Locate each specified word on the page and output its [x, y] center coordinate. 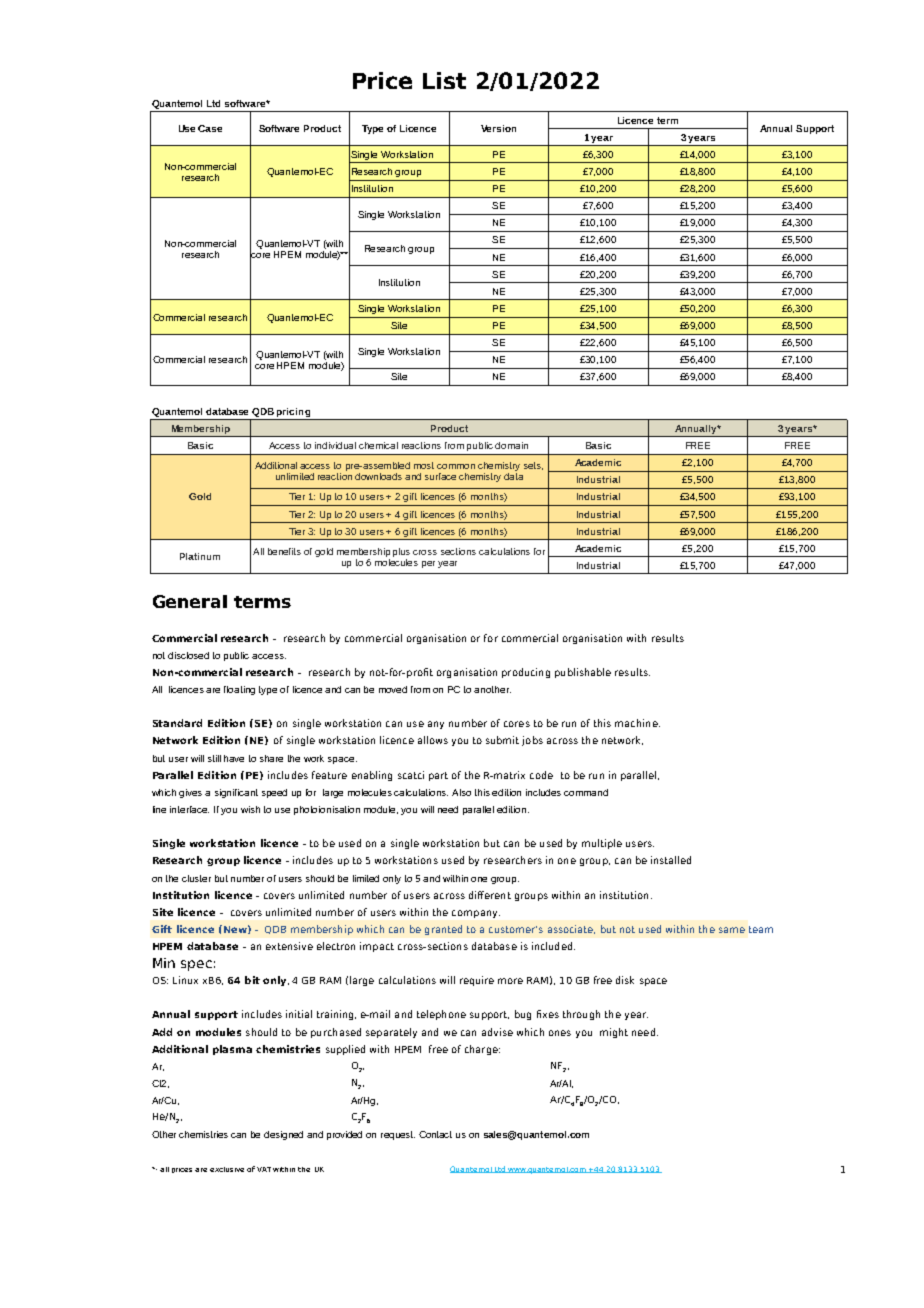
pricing [293, 412]
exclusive [227, 1169]
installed [671, 860]
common [456, 466]
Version [498, 128]
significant [236, 793]
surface [440, 476]
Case [210, 128]
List [444, 80]
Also [461, 792]
